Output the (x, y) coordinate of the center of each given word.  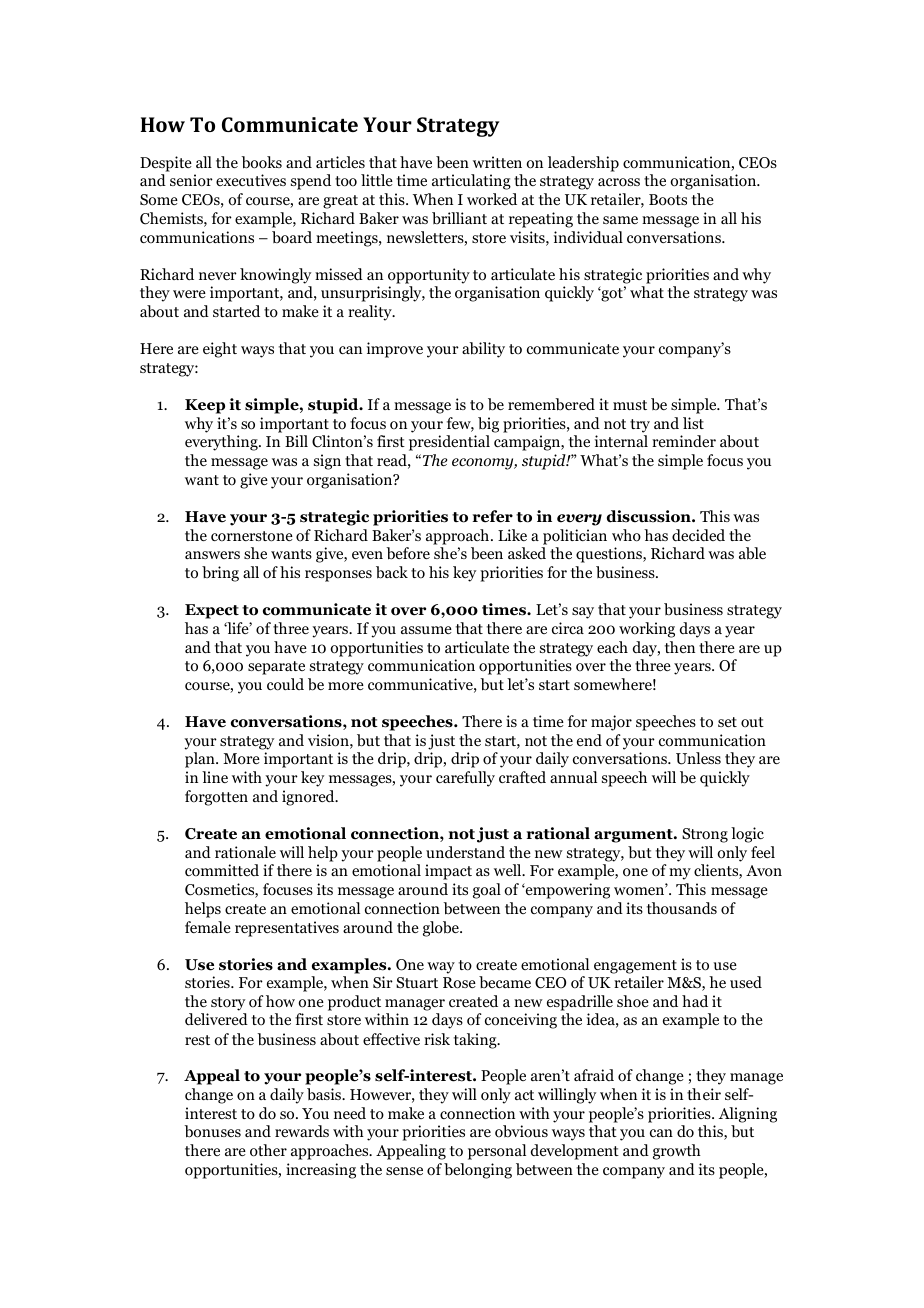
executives (251, 180)
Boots (668, 200)
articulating (471, 182)
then (680, 647)
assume (426, 630)
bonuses (212, 1131)
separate (276, 668)
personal (497, 1152)
